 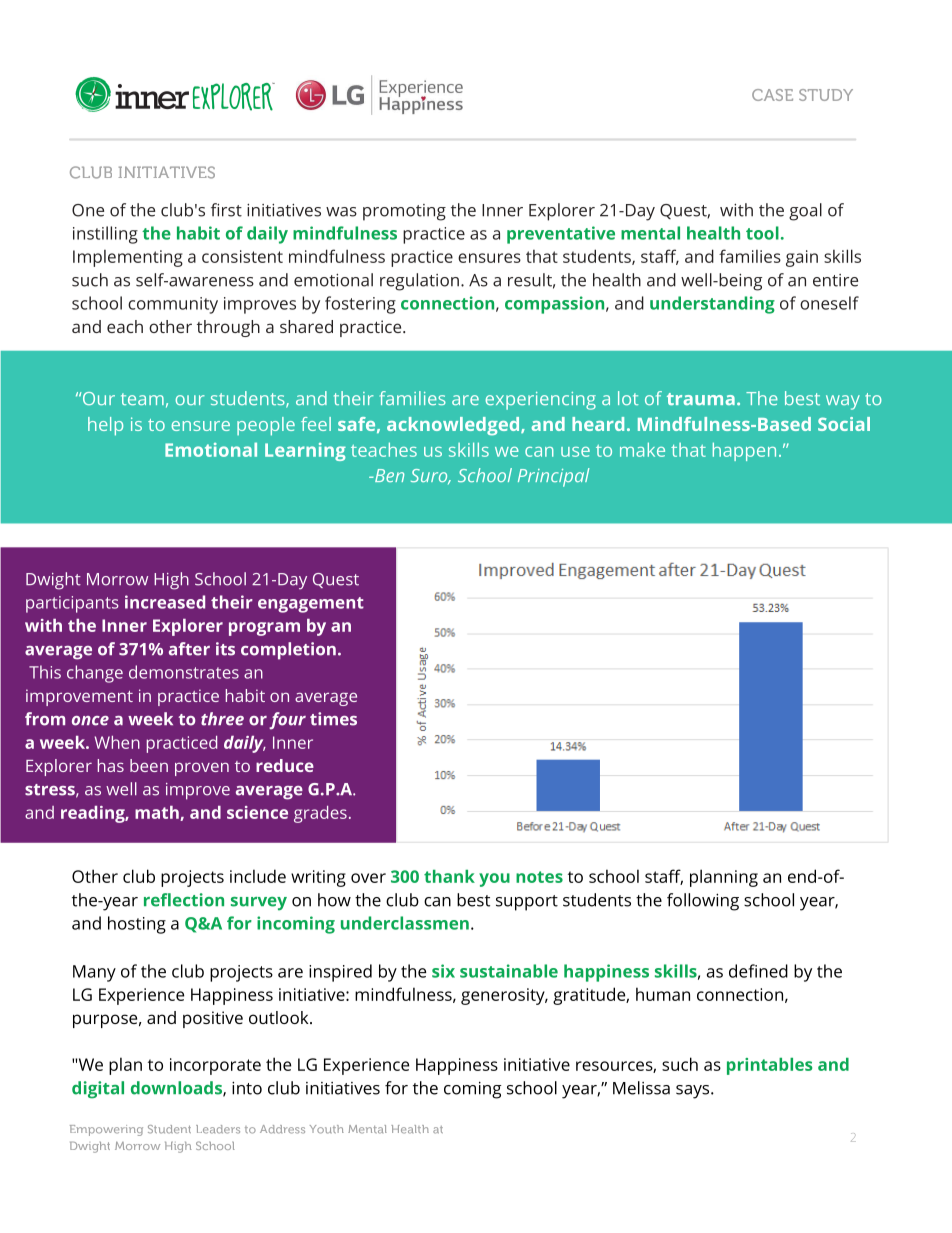 I want to click on CASE, so click(x=772, y=95).
